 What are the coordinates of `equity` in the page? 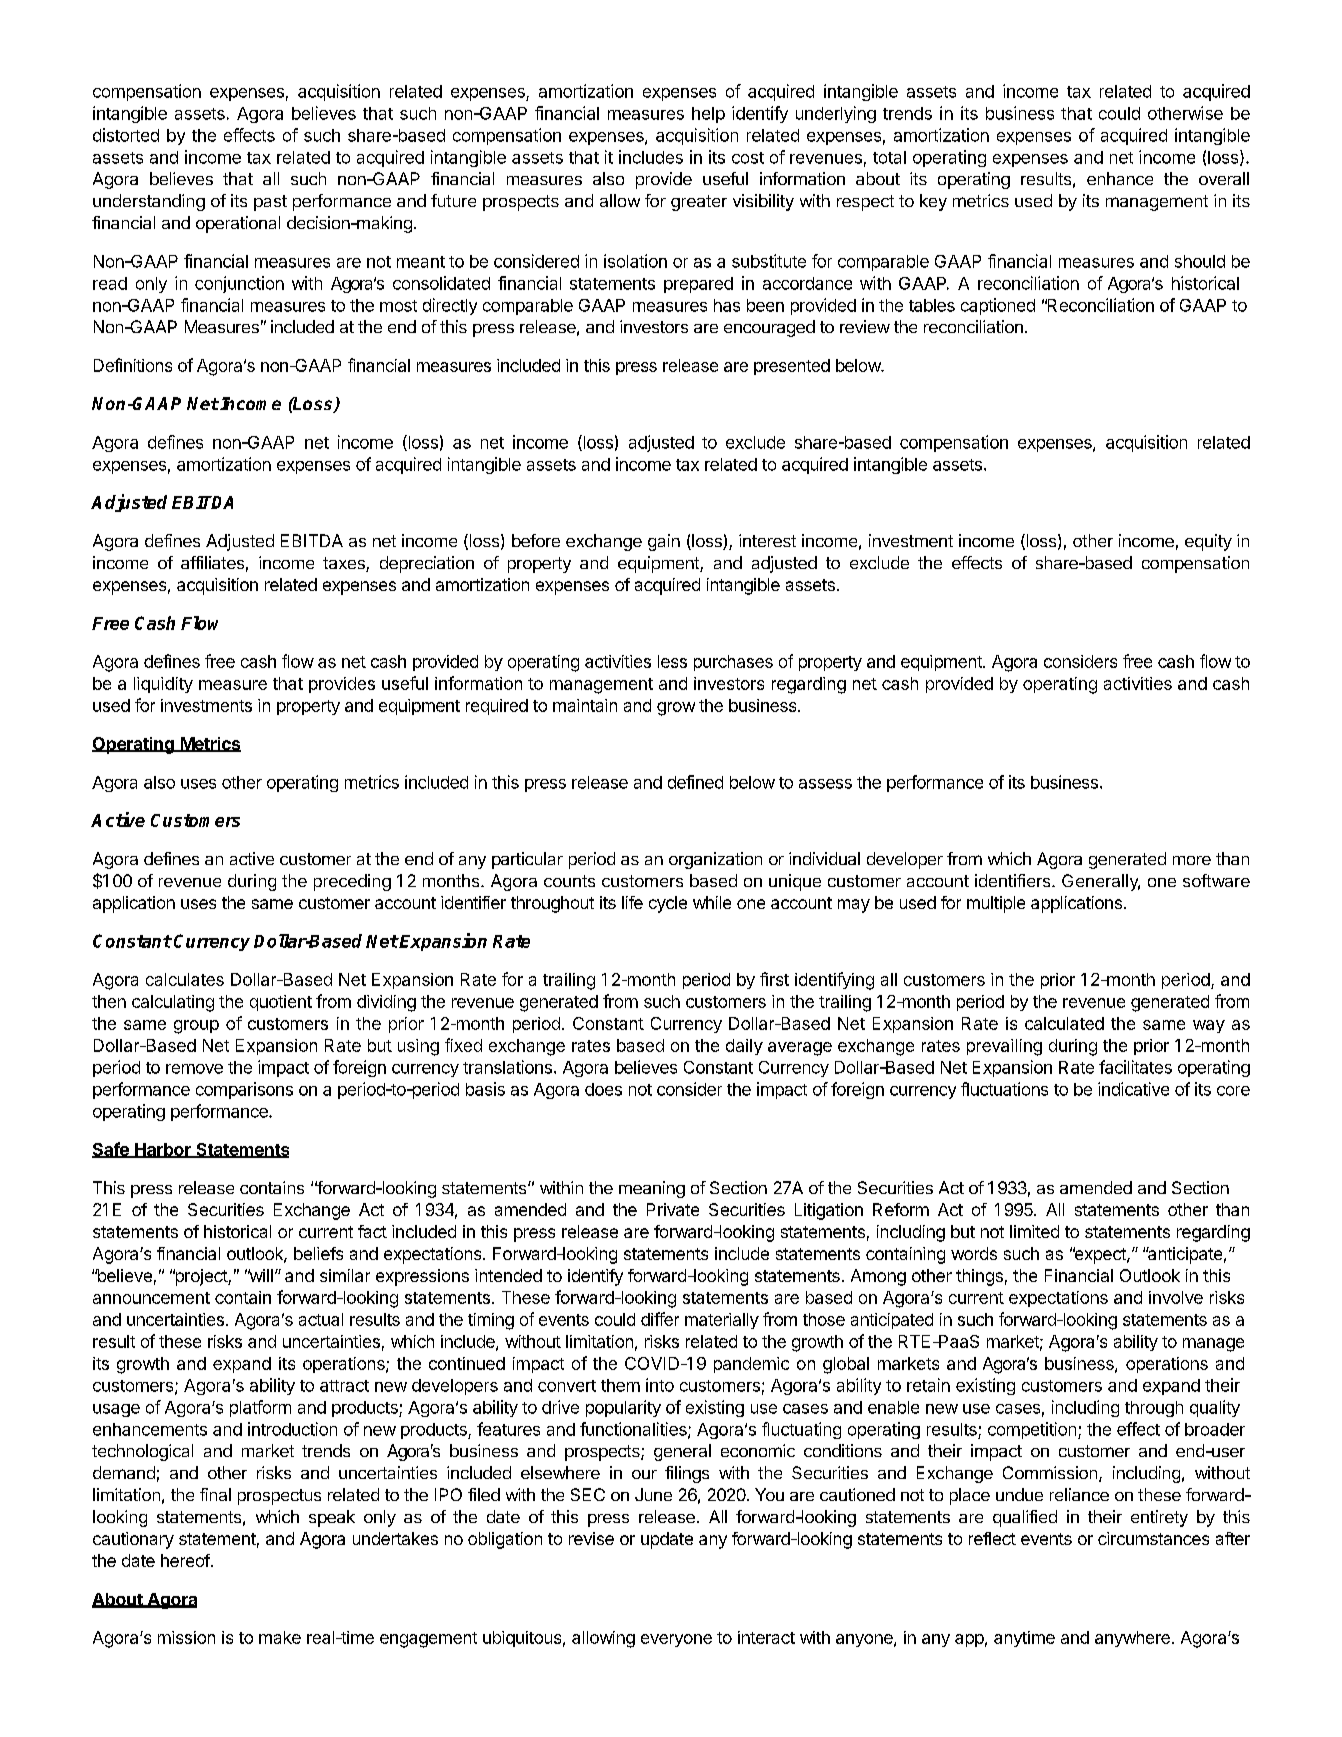 It's located at (1208, 542).
